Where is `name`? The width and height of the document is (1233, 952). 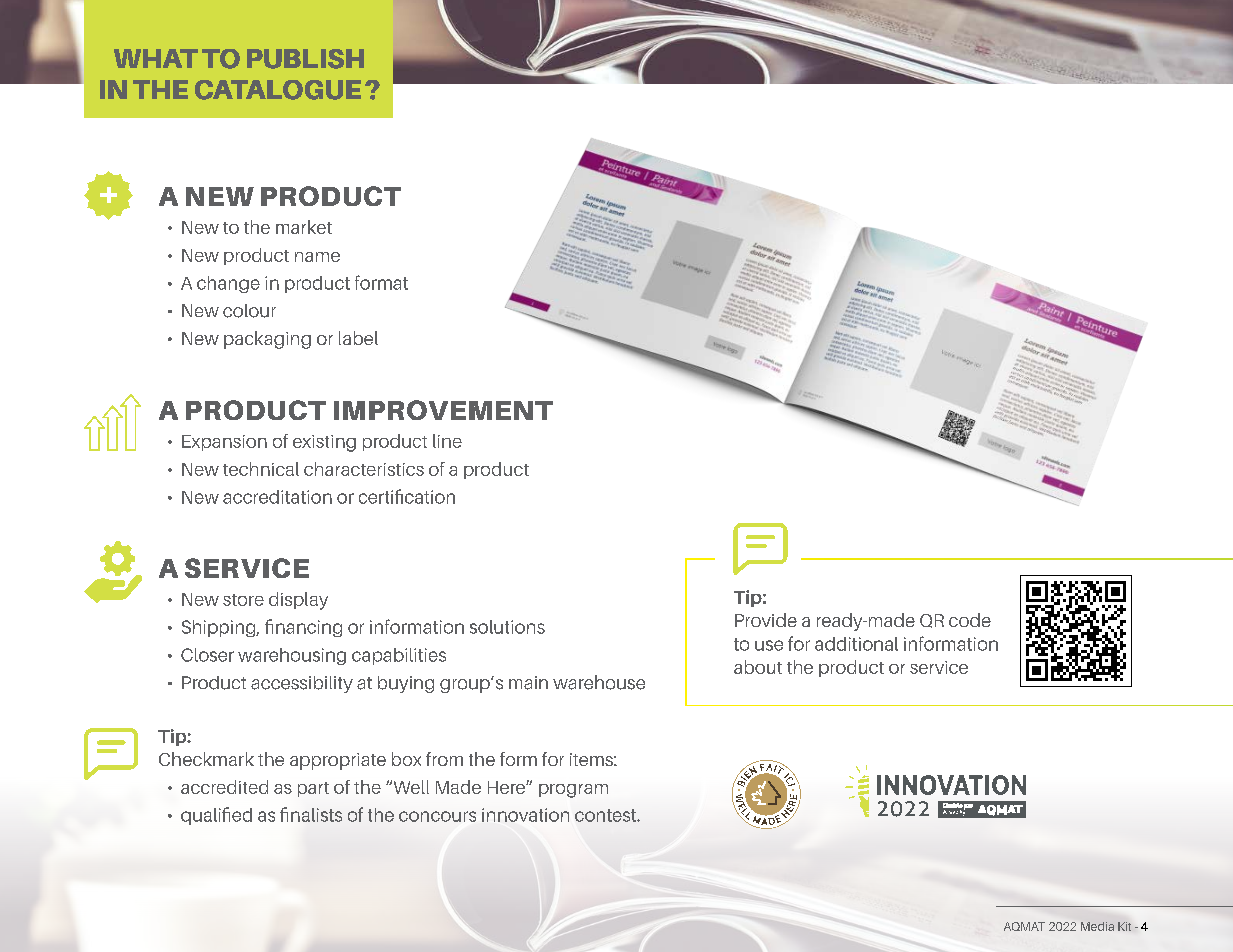
name is located at coordinates (317, 257).
